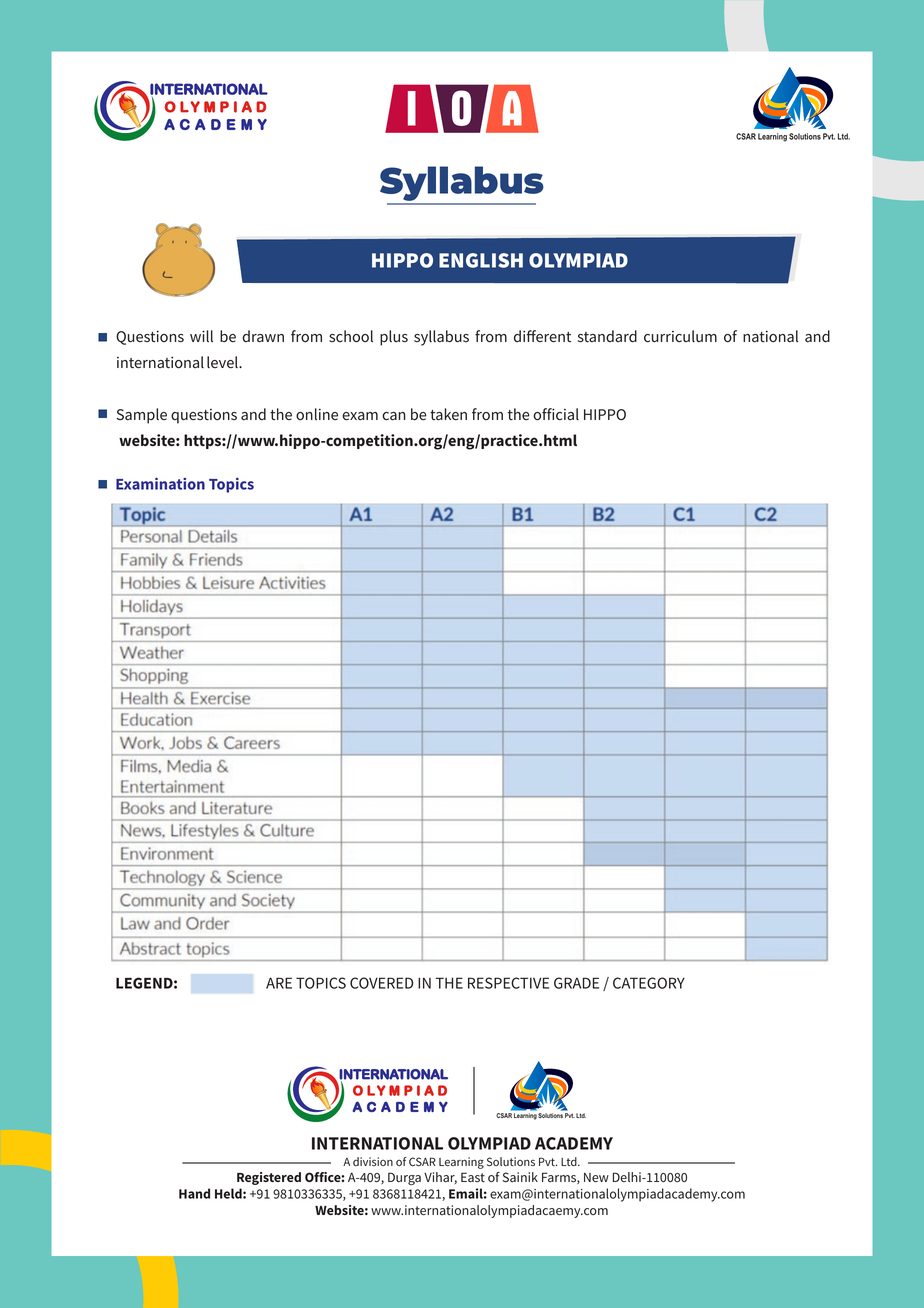  I want to click on COVERED, so click(381, 983).
